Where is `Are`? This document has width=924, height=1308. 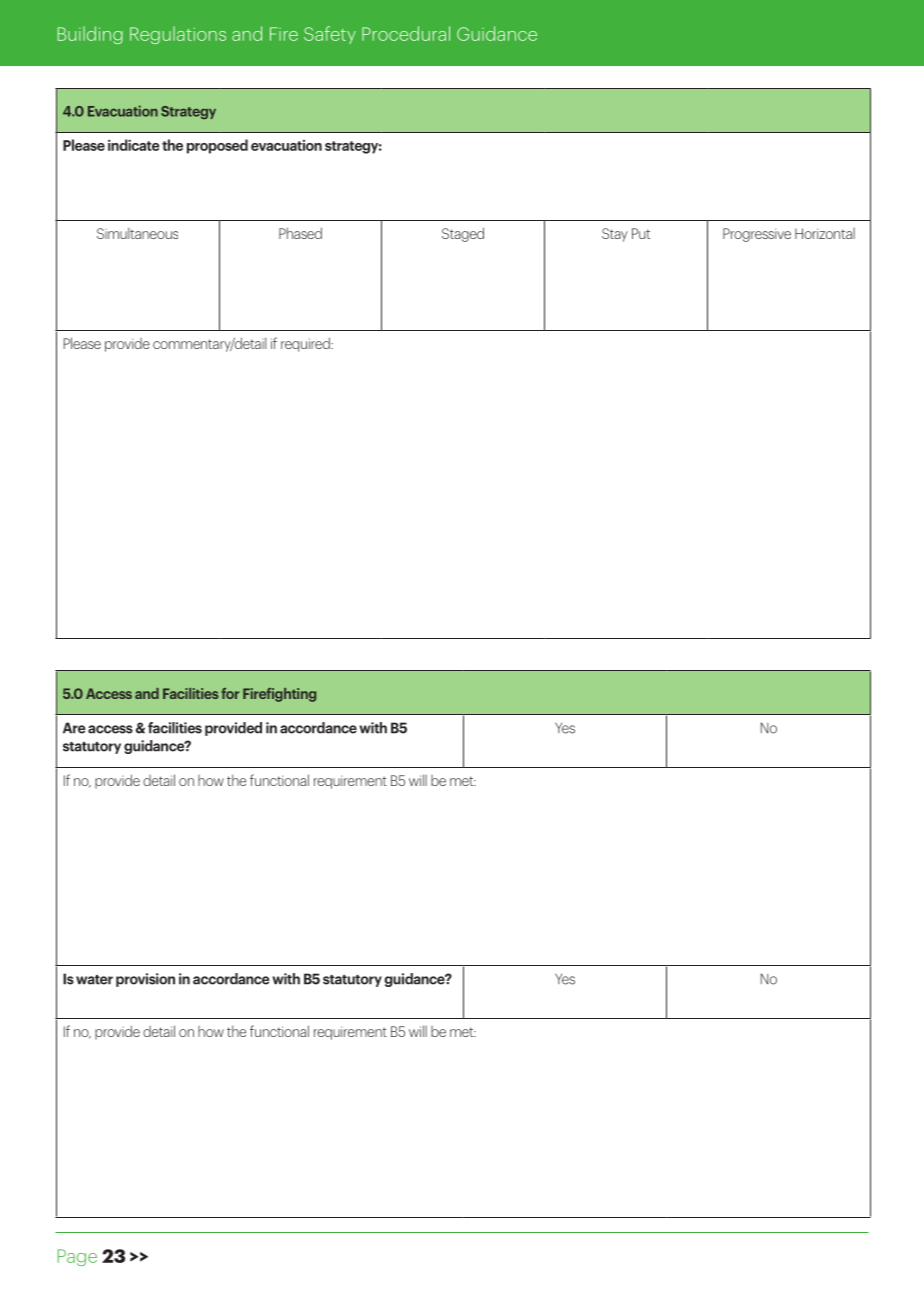 Are is located at coordinates (74, 728).
